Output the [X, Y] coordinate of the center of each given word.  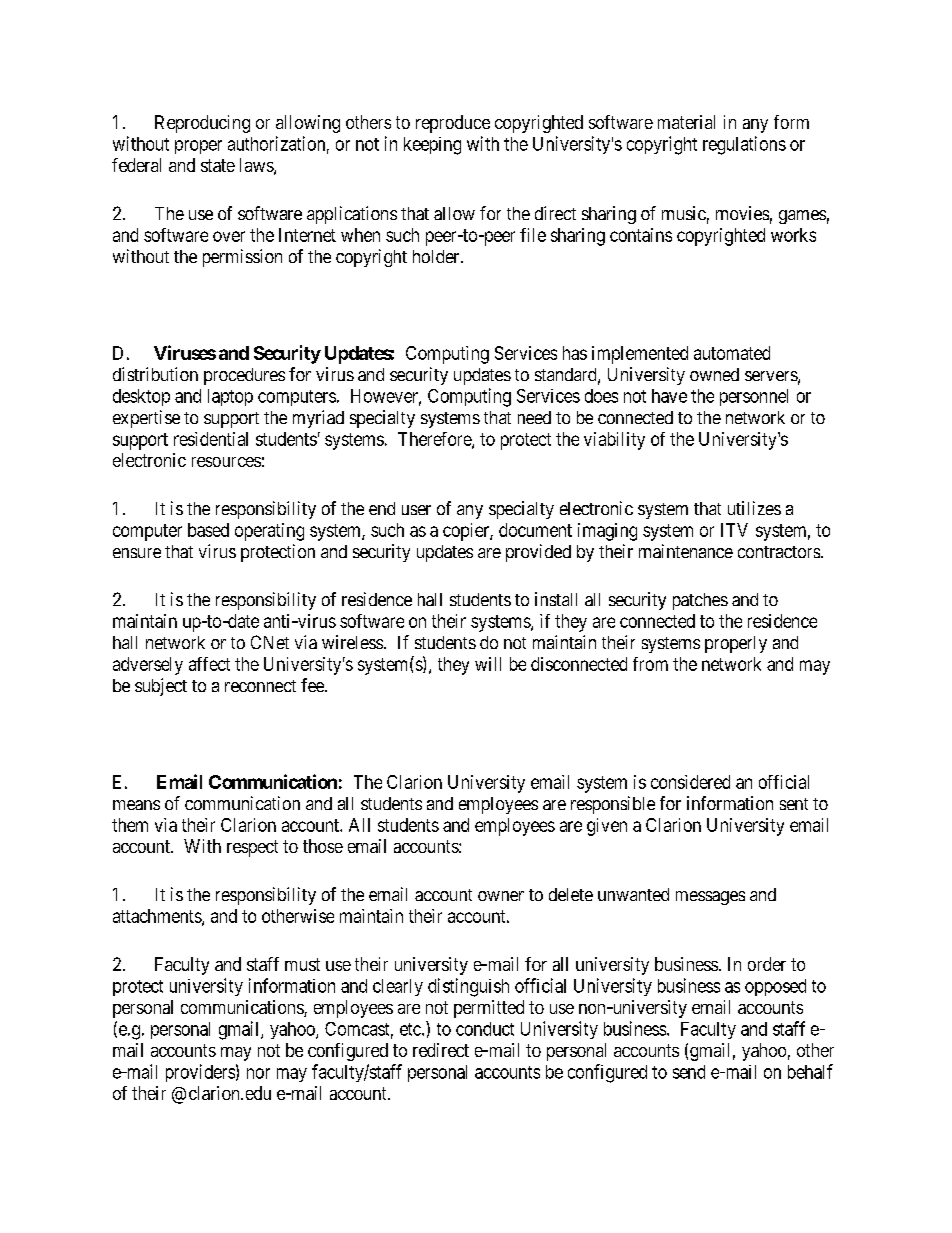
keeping [432, 146]
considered [690, 782]
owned [714, 374]
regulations [744, 145]
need [534, 417]
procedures [244, 376]
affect [209, 664]
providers [200, 1073]
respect [252, 848]
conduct [485, 1029]
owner [501, 896]
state [218, 165]
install [556, 599]
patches [700, 601]
